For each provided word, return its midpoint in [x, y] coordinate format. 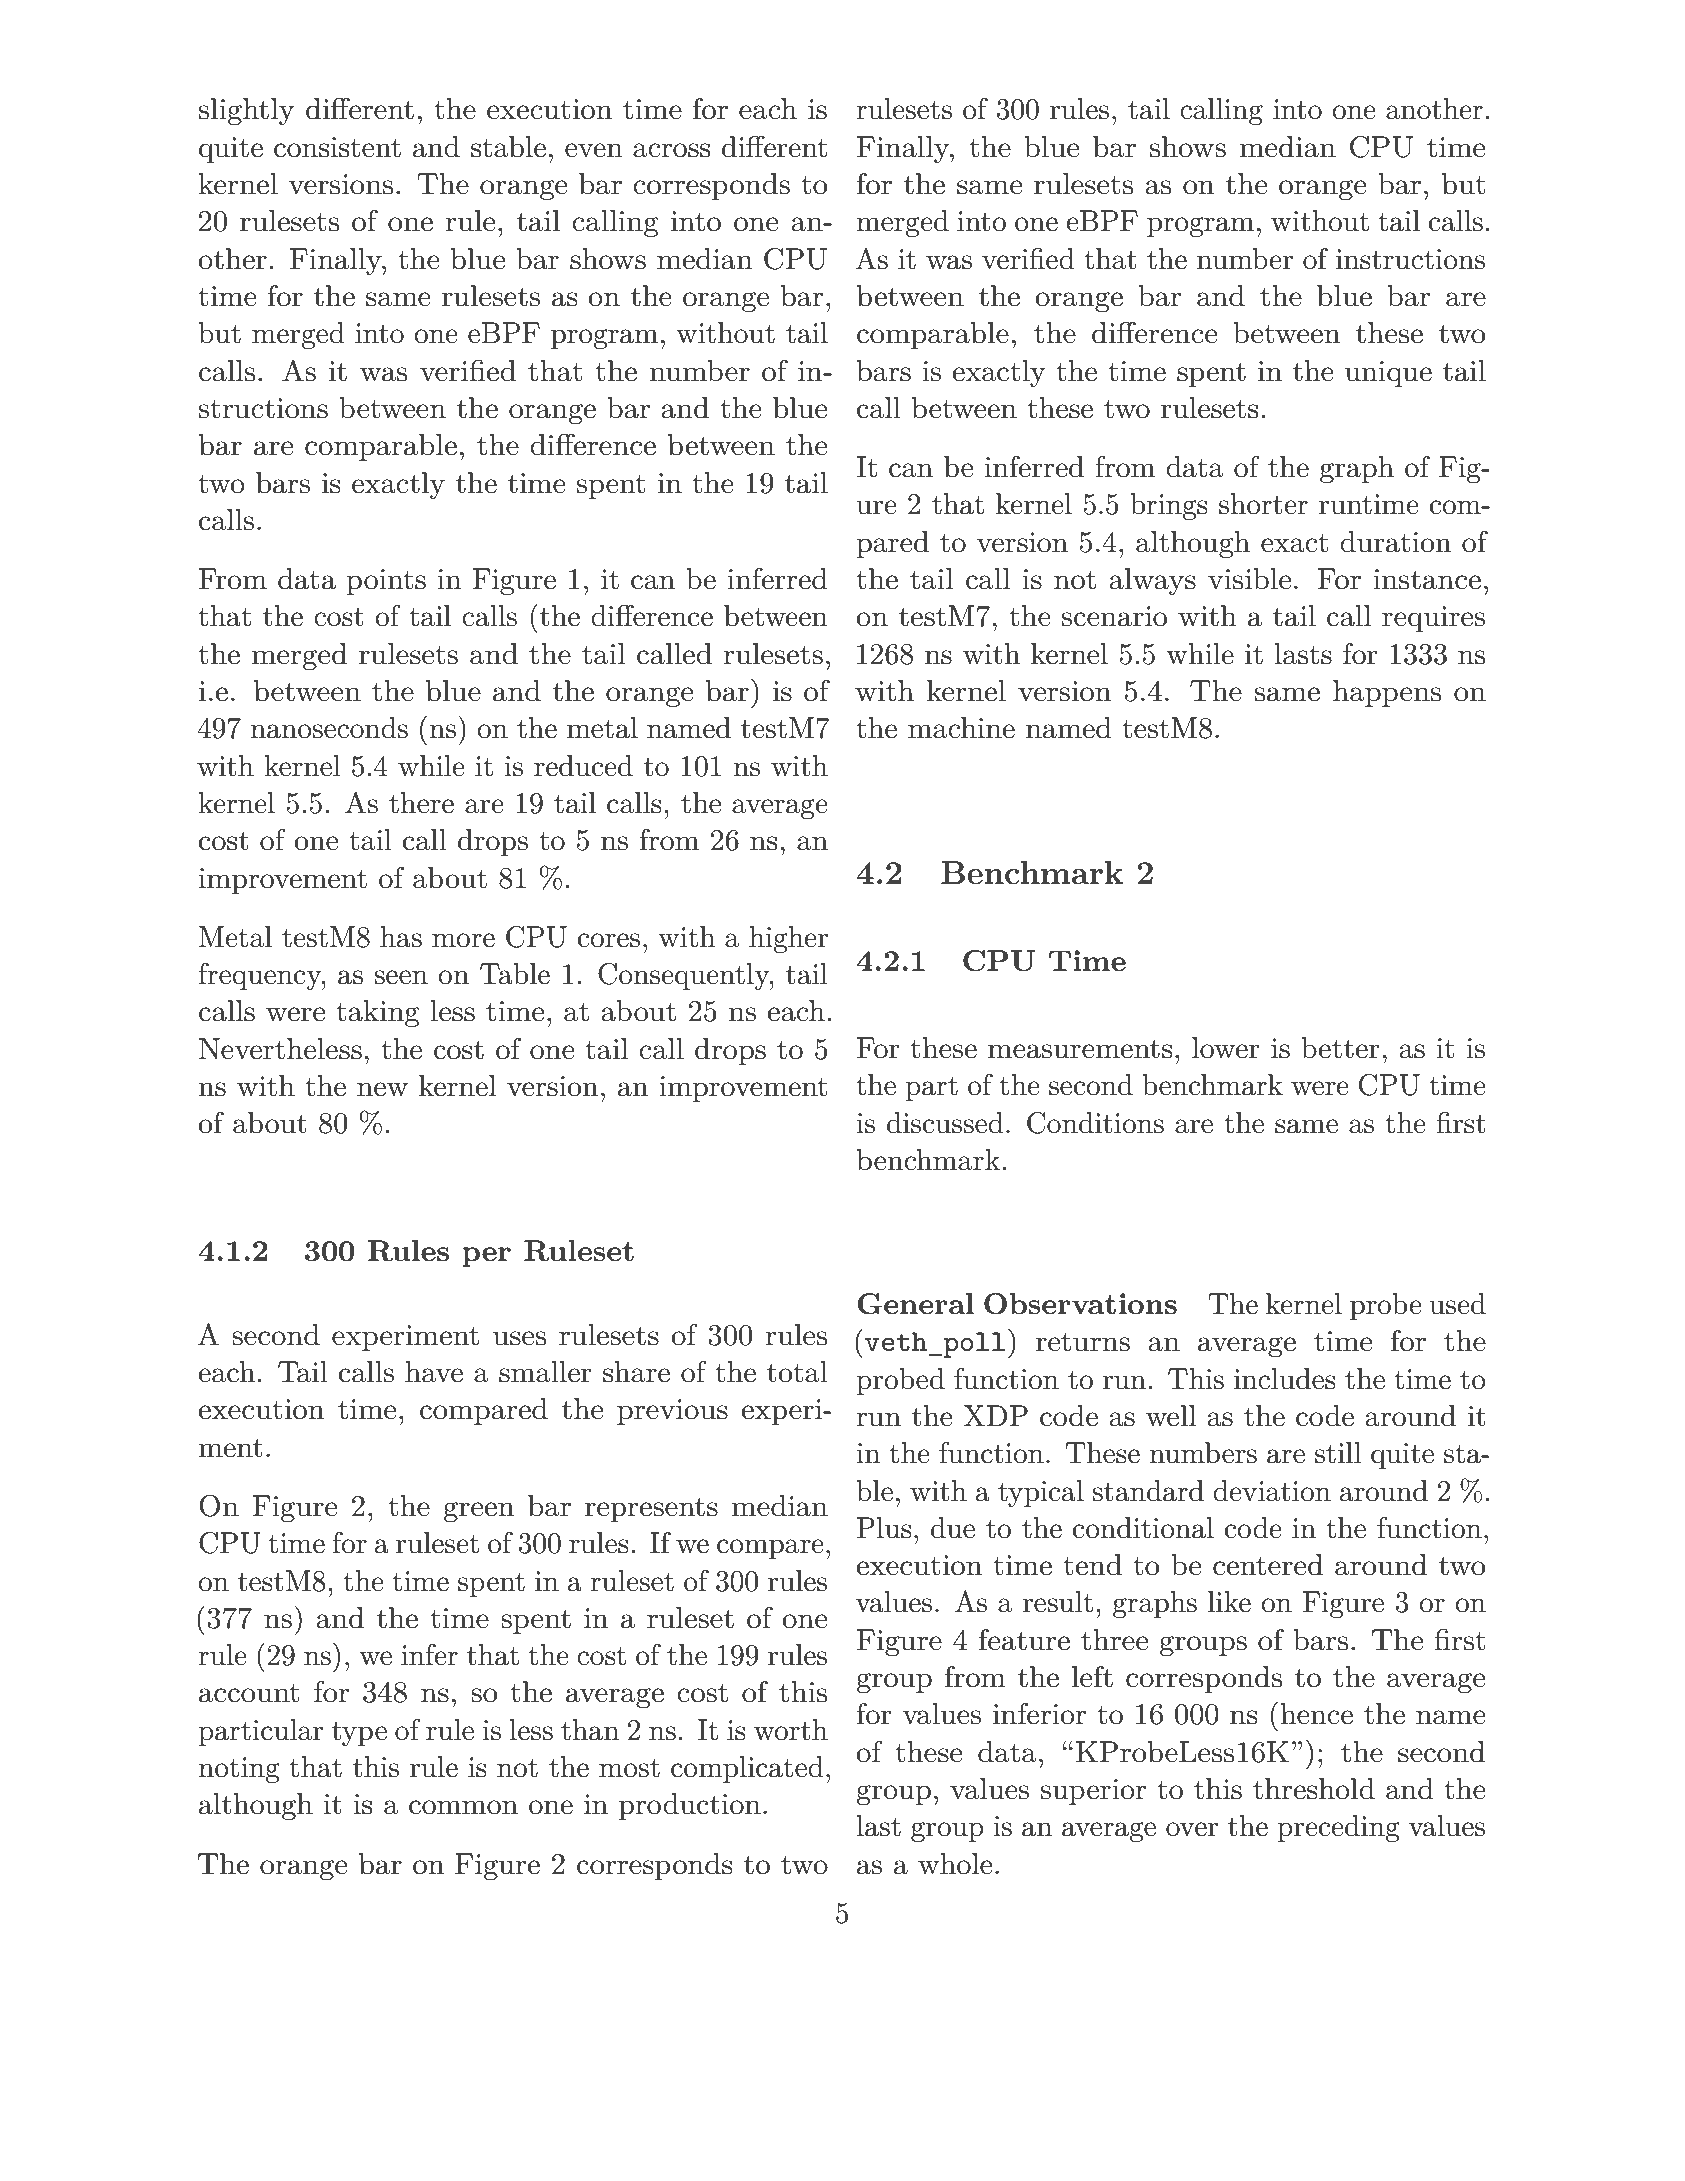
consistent [337, 147]
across [671, 150]
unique [1388, 374]
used [1458, 1304]
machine [961, 728]
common [463, 1807]
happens [1387, 693]
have [434, 1372]
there [421, 803]
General [916, 1304]
